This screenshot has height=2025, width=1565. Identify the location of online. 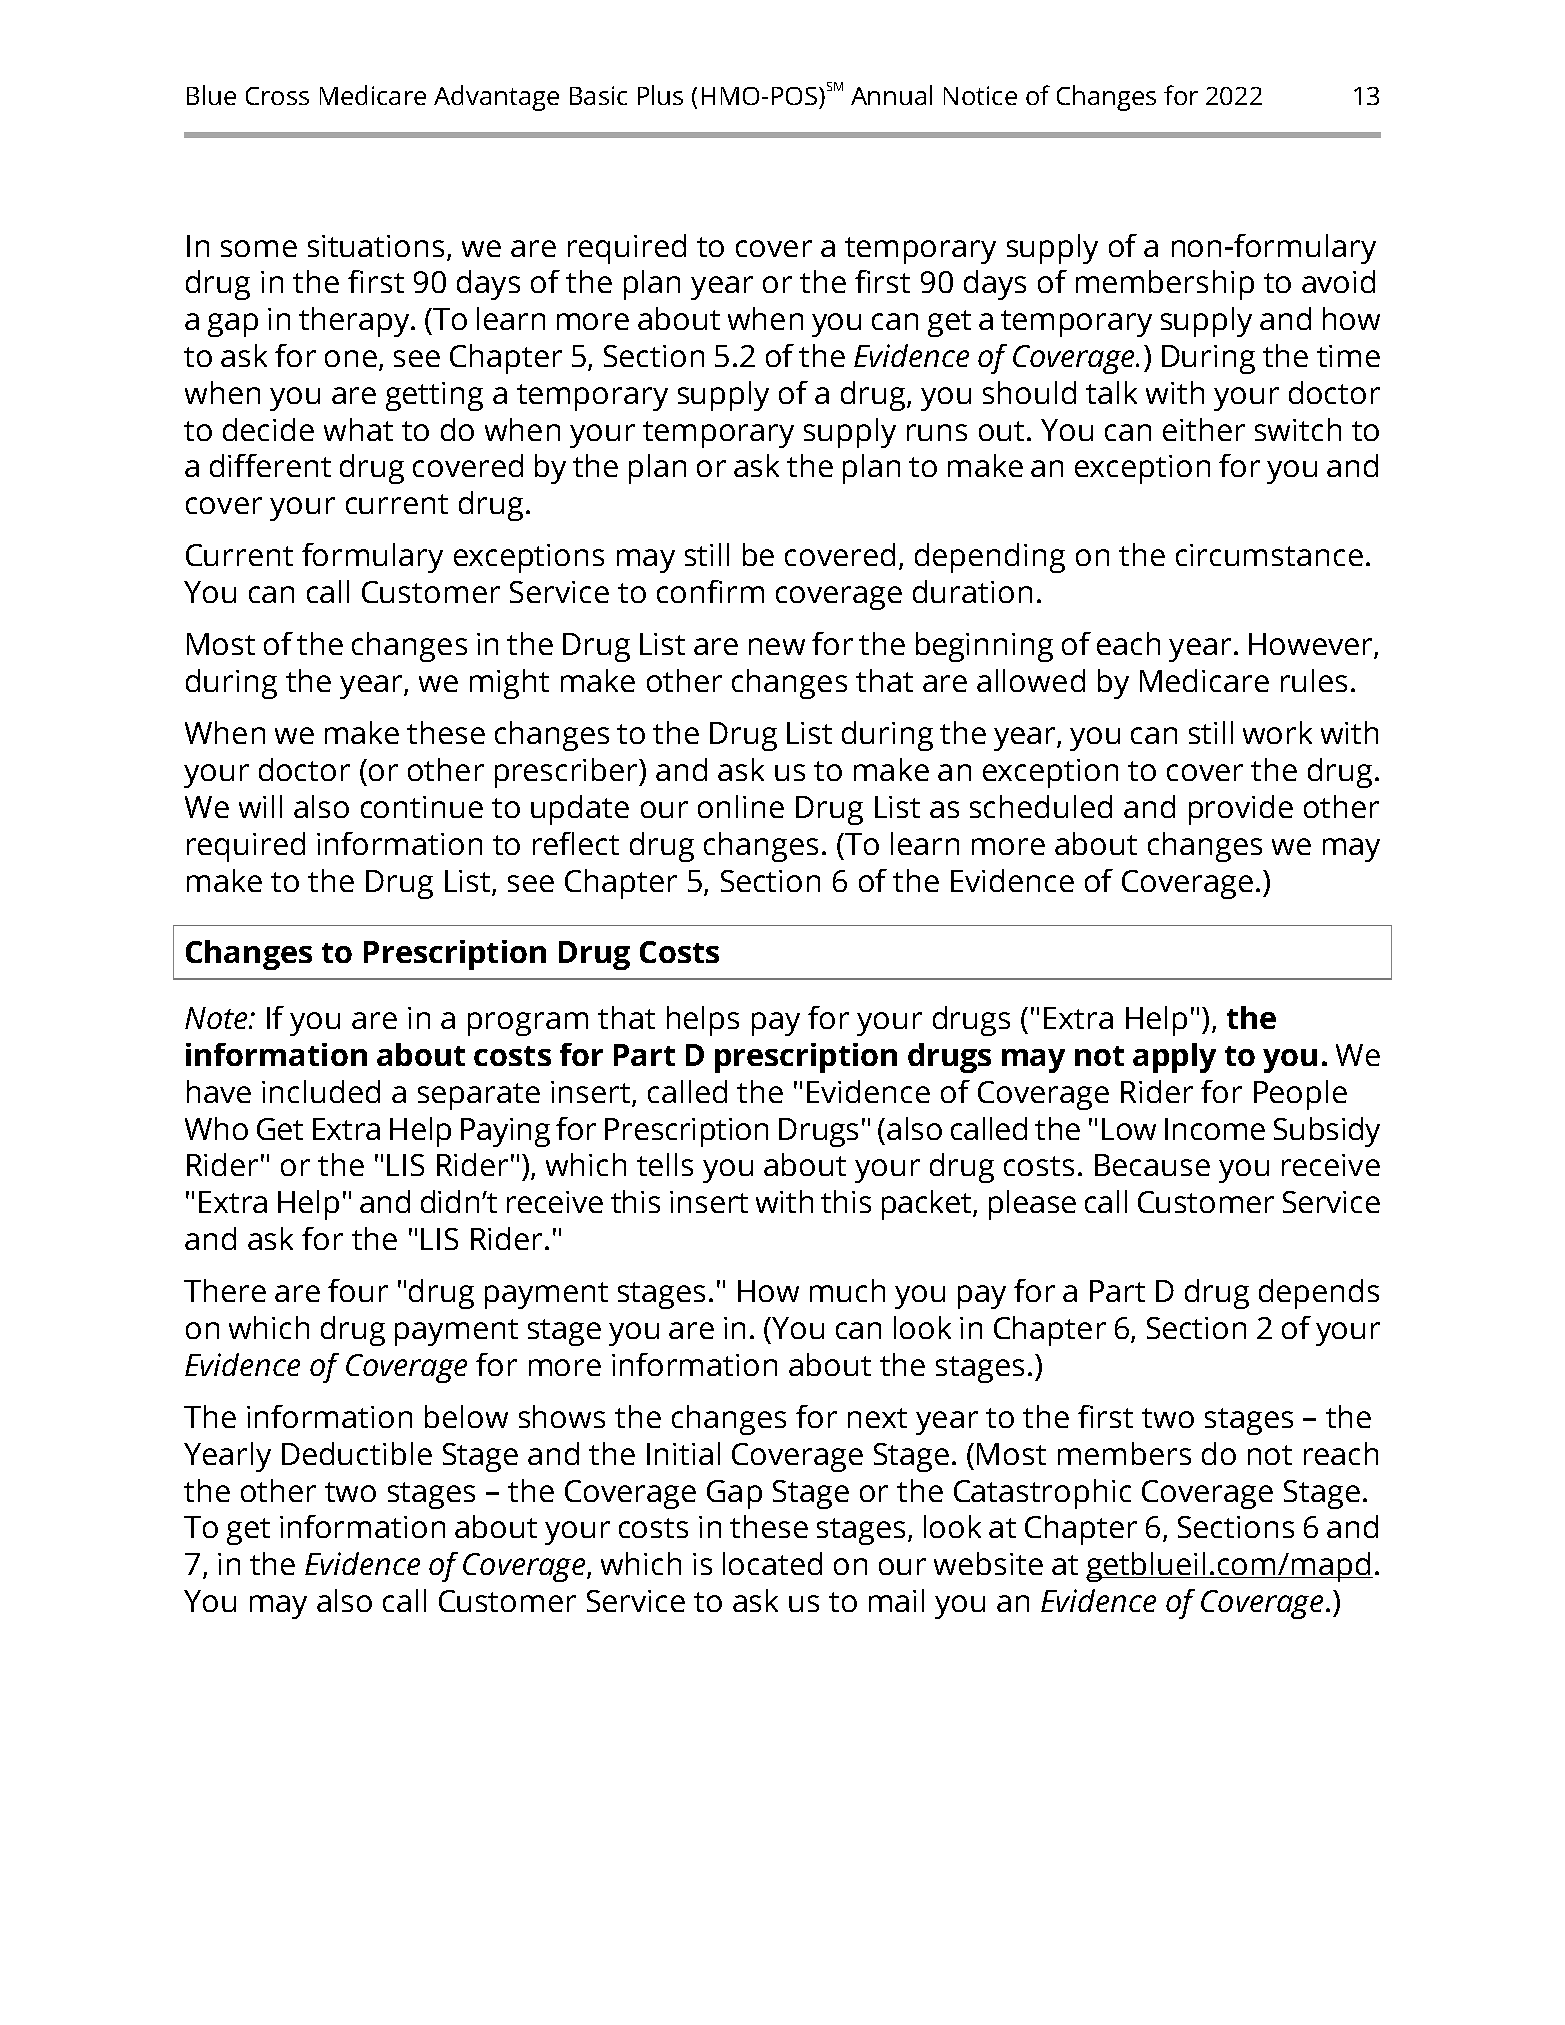
(741, 806).
